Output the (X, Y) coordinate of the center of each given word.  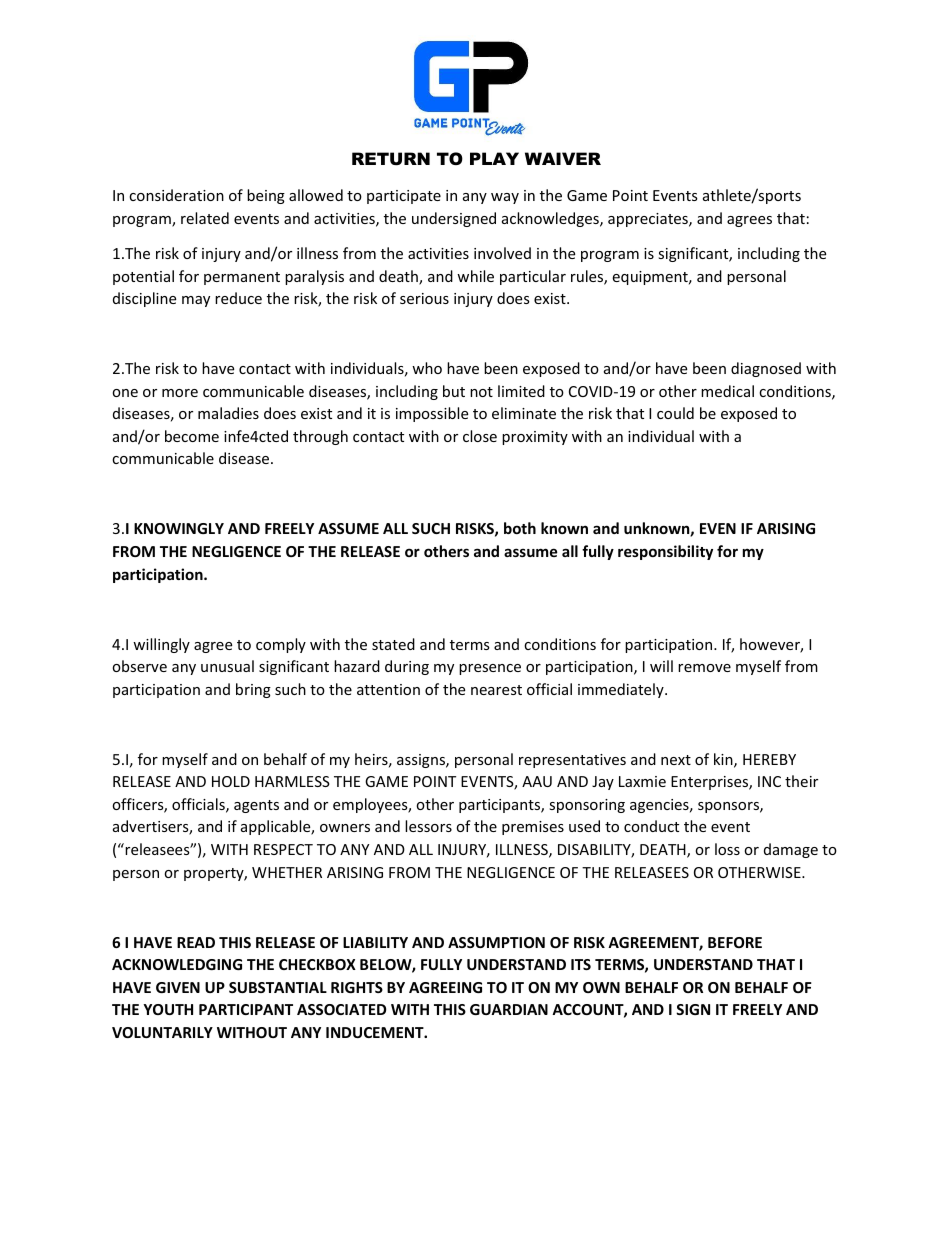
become (192, 436)
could (675, 413)
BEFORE (735, 942)
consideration (176, 195)
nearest (496, 690)
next (676, 760)
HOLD (231, 781)
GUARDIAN (509, 1009)
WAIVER (563, 158)
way (505, 198)
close (480, 436)
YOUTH (168, 1009)
